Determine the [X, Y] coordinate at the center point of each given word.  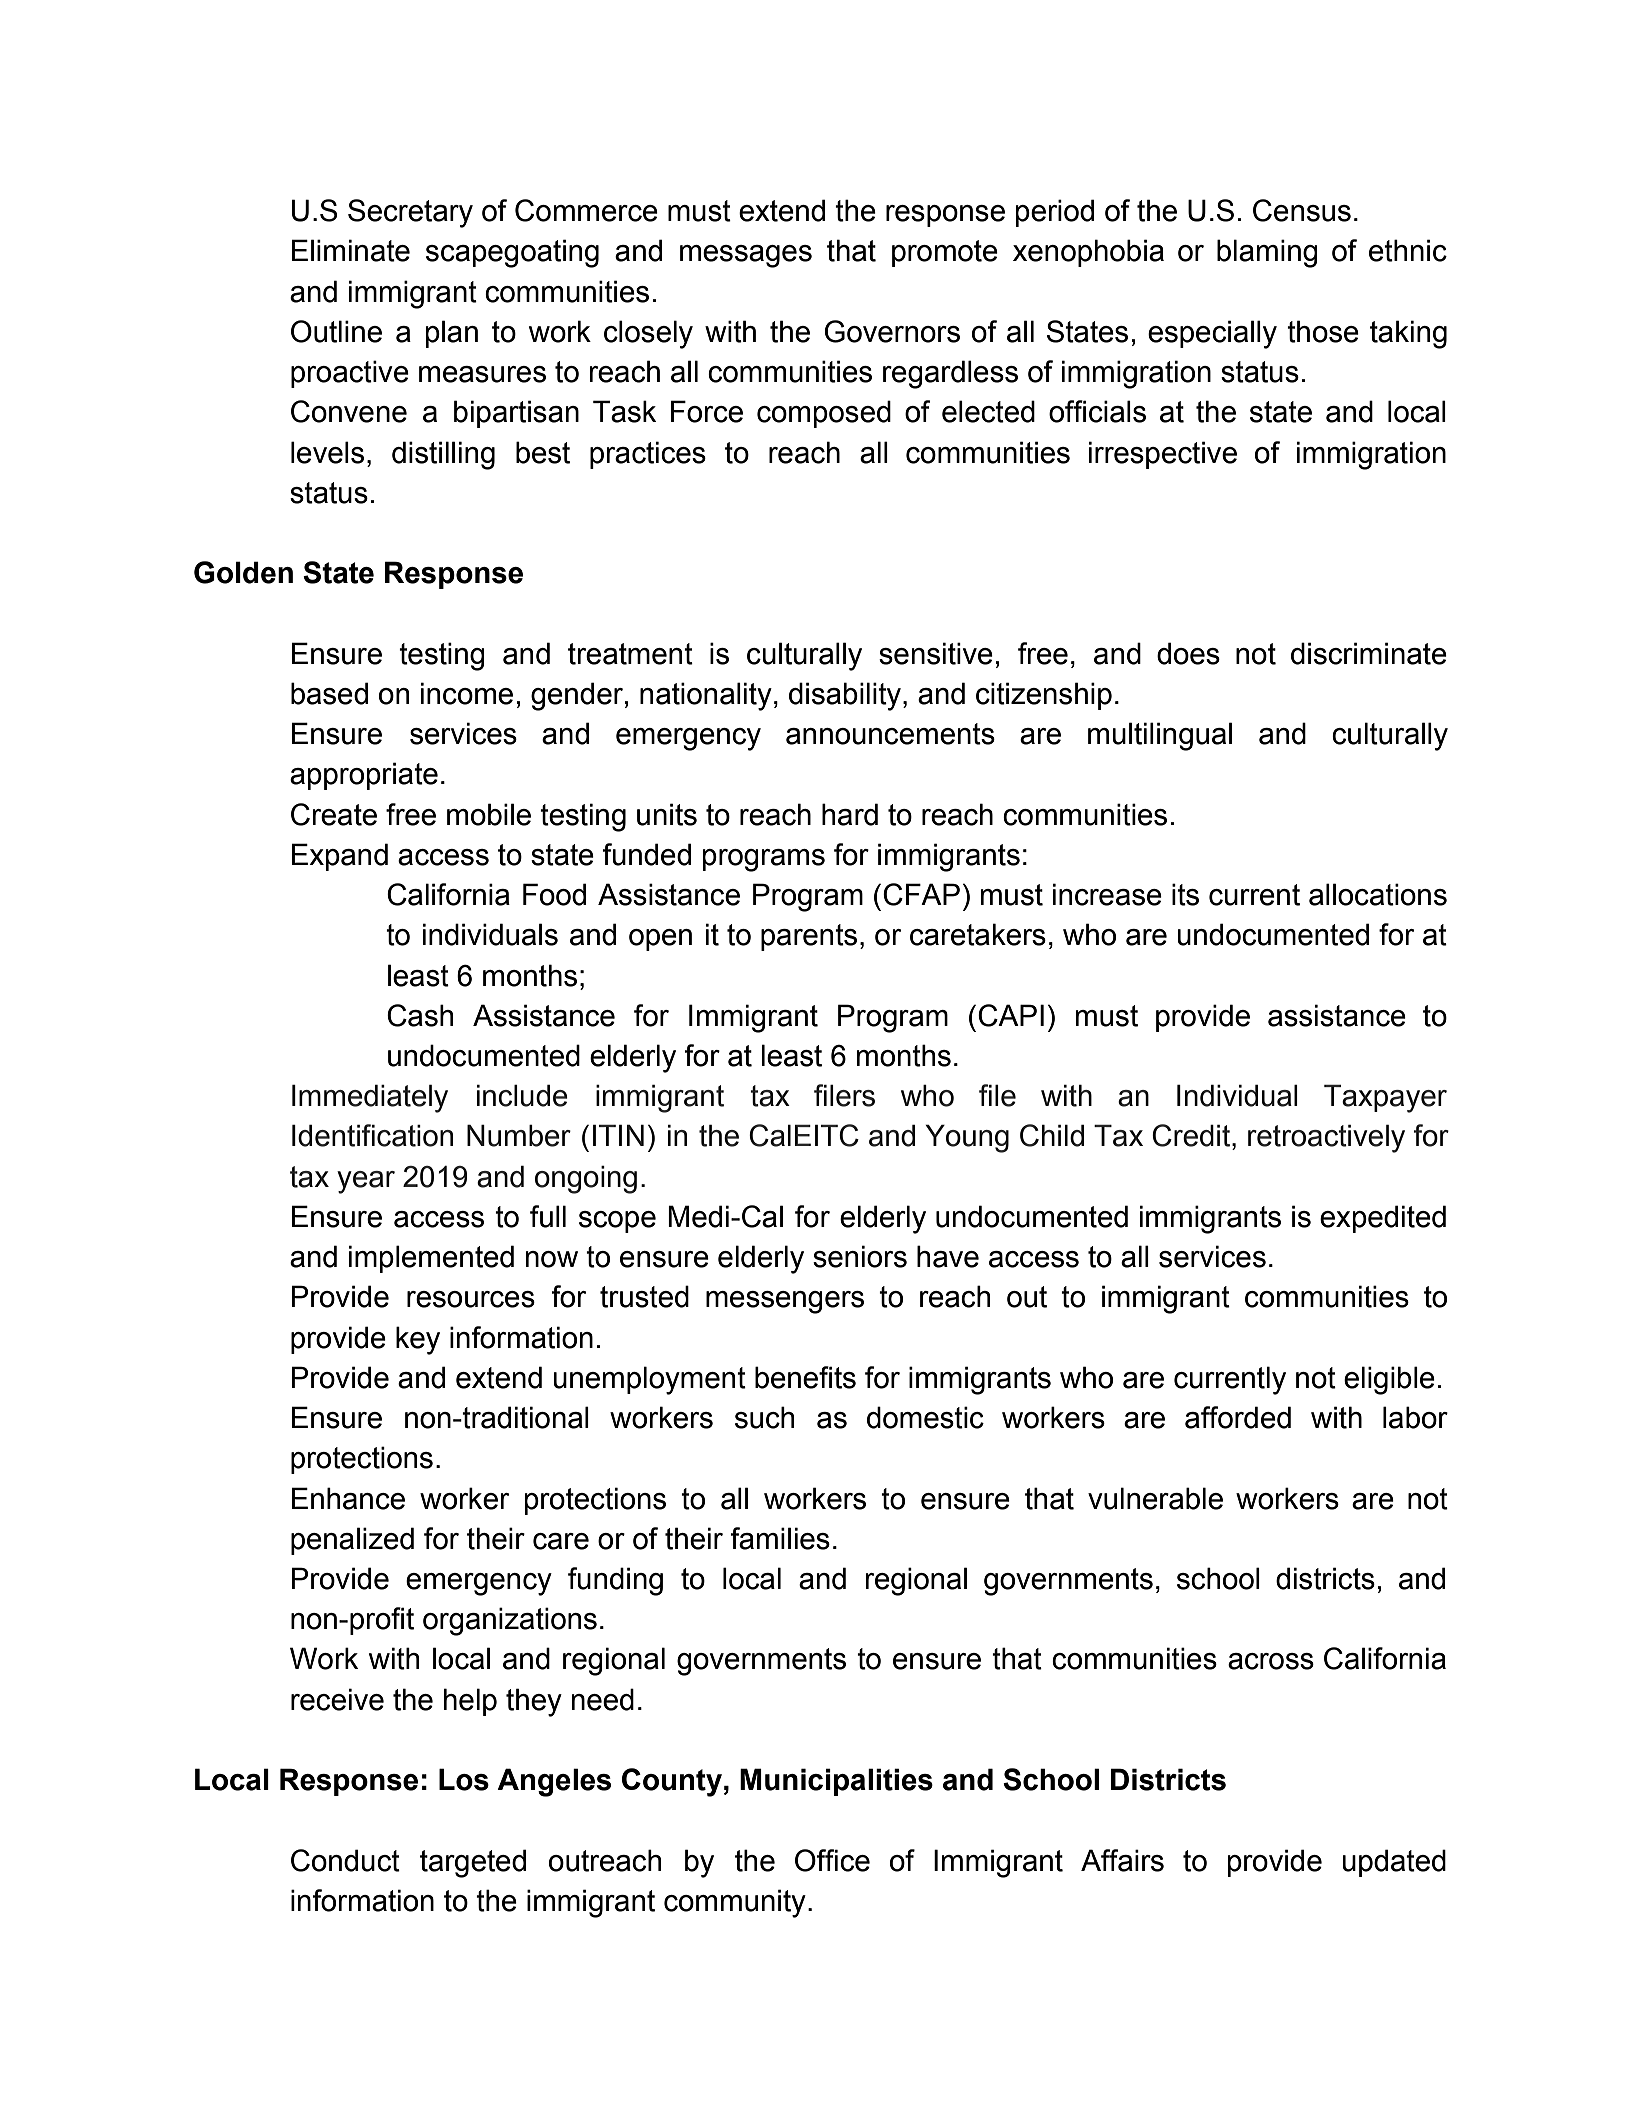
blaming [1267, 253]
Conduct [345, 1860]
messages [746, 256]
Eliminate [351, 250]
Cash [420, 1015]
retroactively [1326, 1138]
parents [809, 937]
